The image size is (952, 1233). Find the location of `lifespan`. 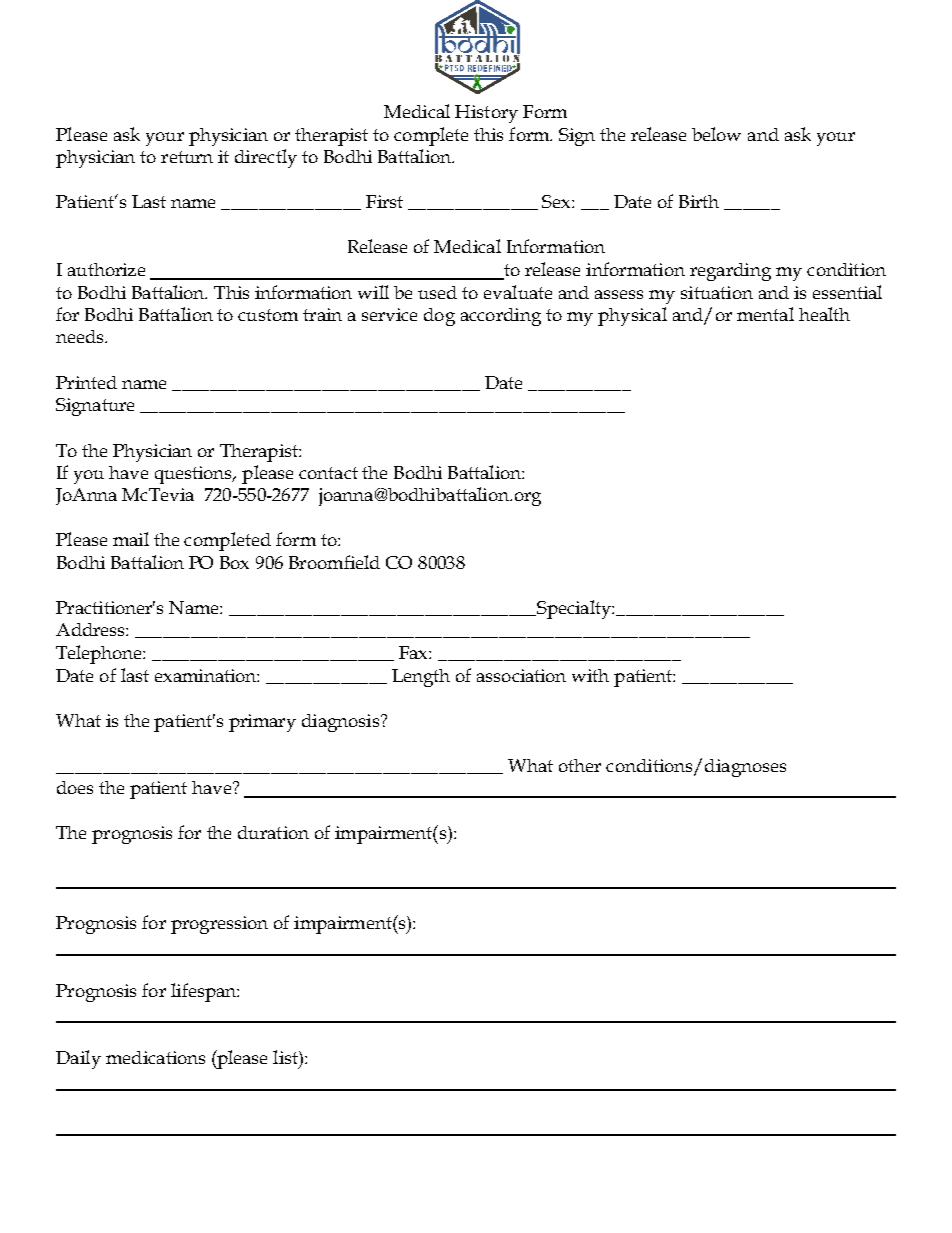

lifespan is located at coordinates (204, 992).
